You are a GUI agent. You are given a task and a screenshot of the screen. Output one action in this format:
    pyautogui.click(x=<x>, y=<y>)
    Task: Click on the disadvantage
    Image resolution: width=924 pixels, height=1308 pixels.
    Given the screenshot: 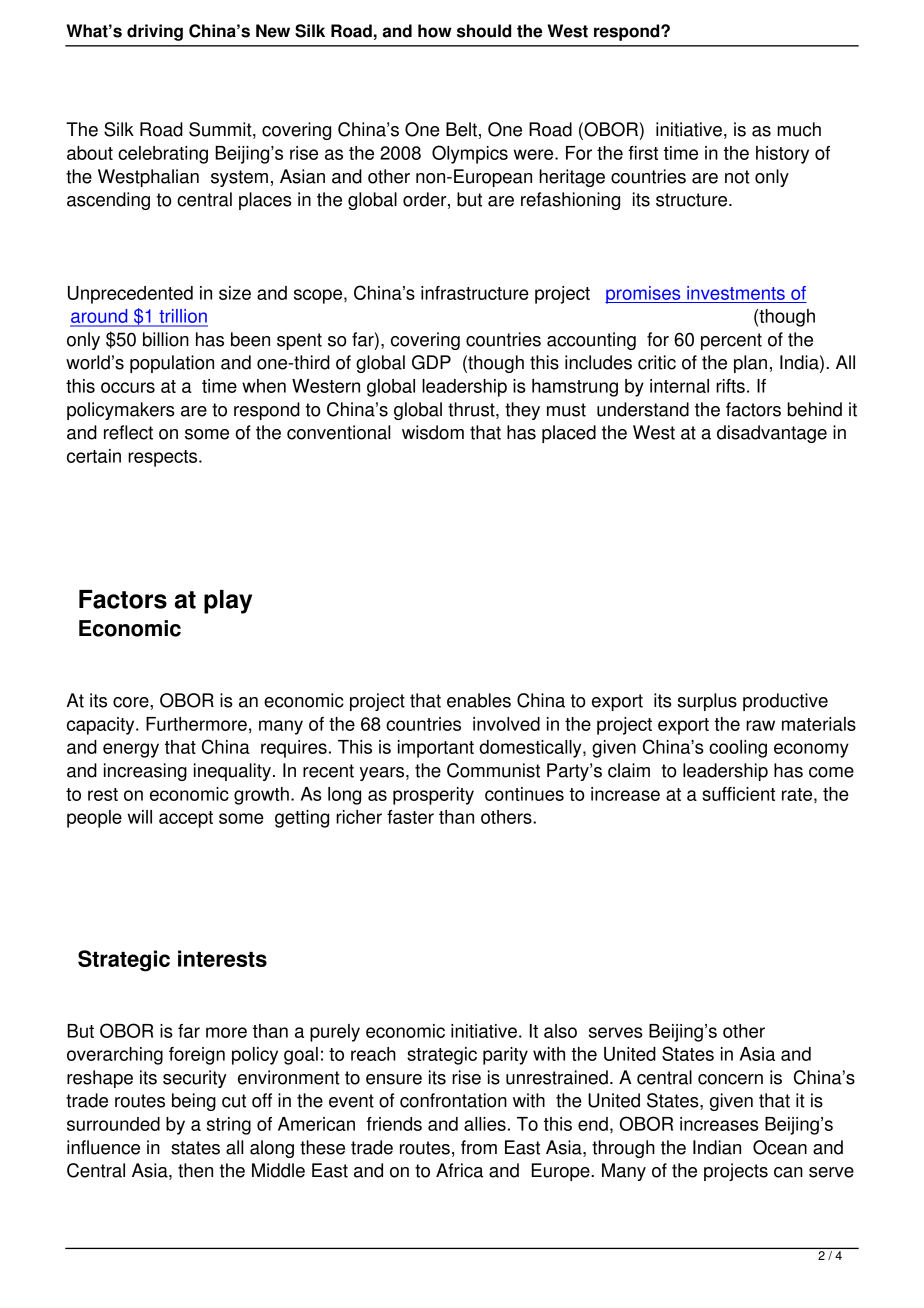 What is the action you would take?
    pyautogui.click(x=772, y=434)
